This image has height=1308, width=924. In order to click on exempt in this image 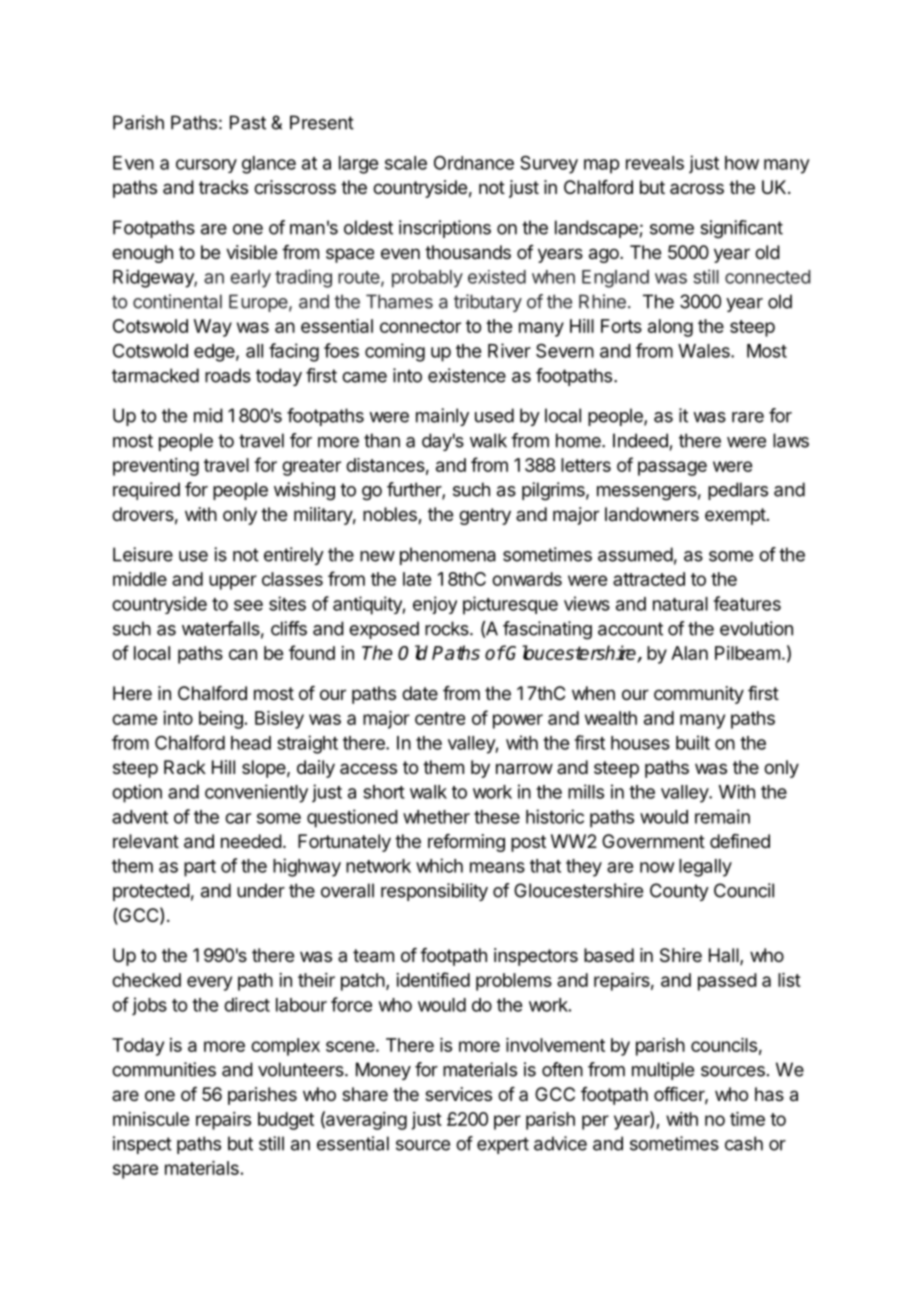, I will do `click(735, 516)`.
